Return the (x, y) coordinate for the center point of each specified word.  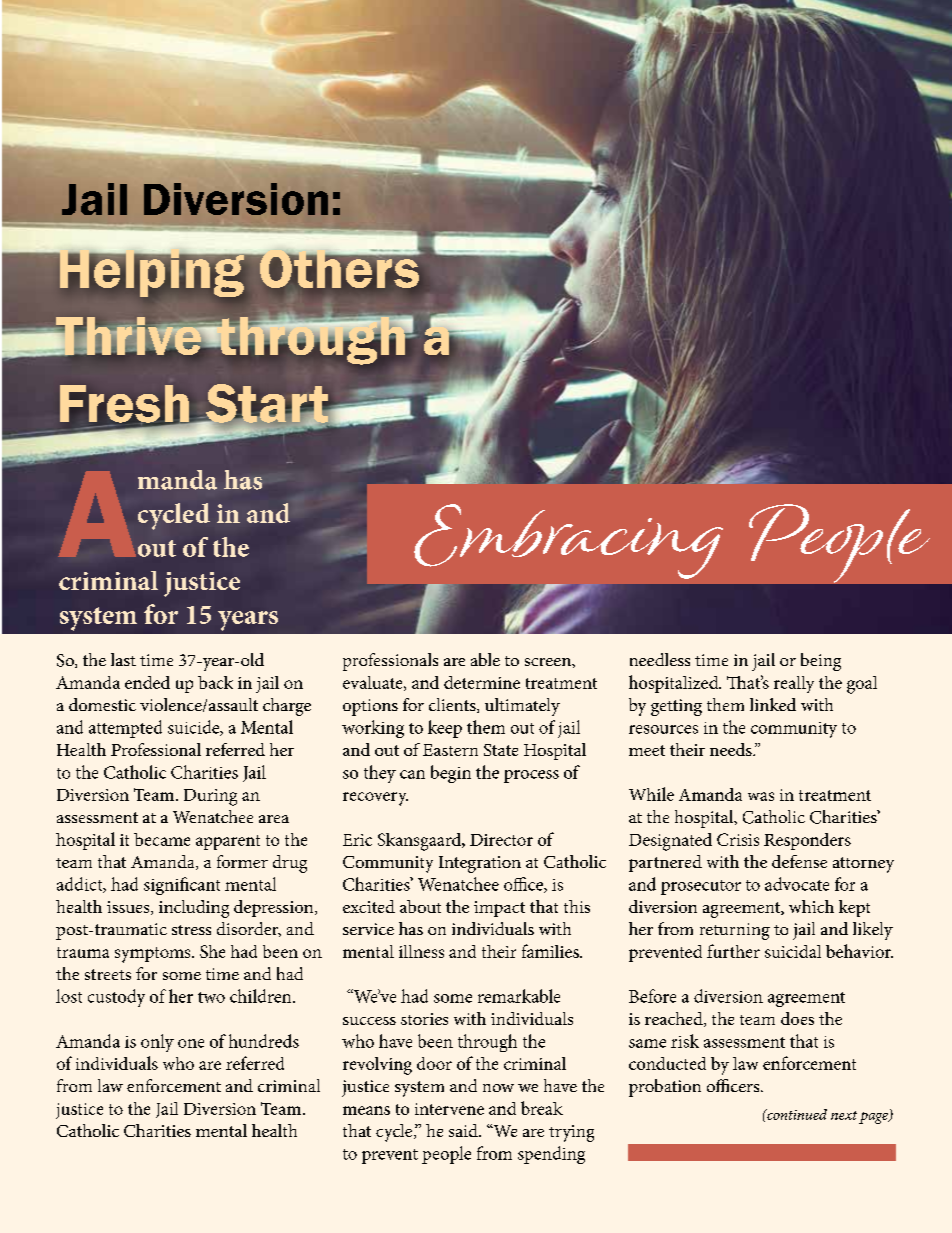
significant (182, 886)
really (794, 684)
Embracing (568, 541)
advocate (797, 884)
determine (482, 682)
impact (499, 909)
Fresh (125, 405)
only (157, 1043)
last (123, 659)
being (821, 662)
